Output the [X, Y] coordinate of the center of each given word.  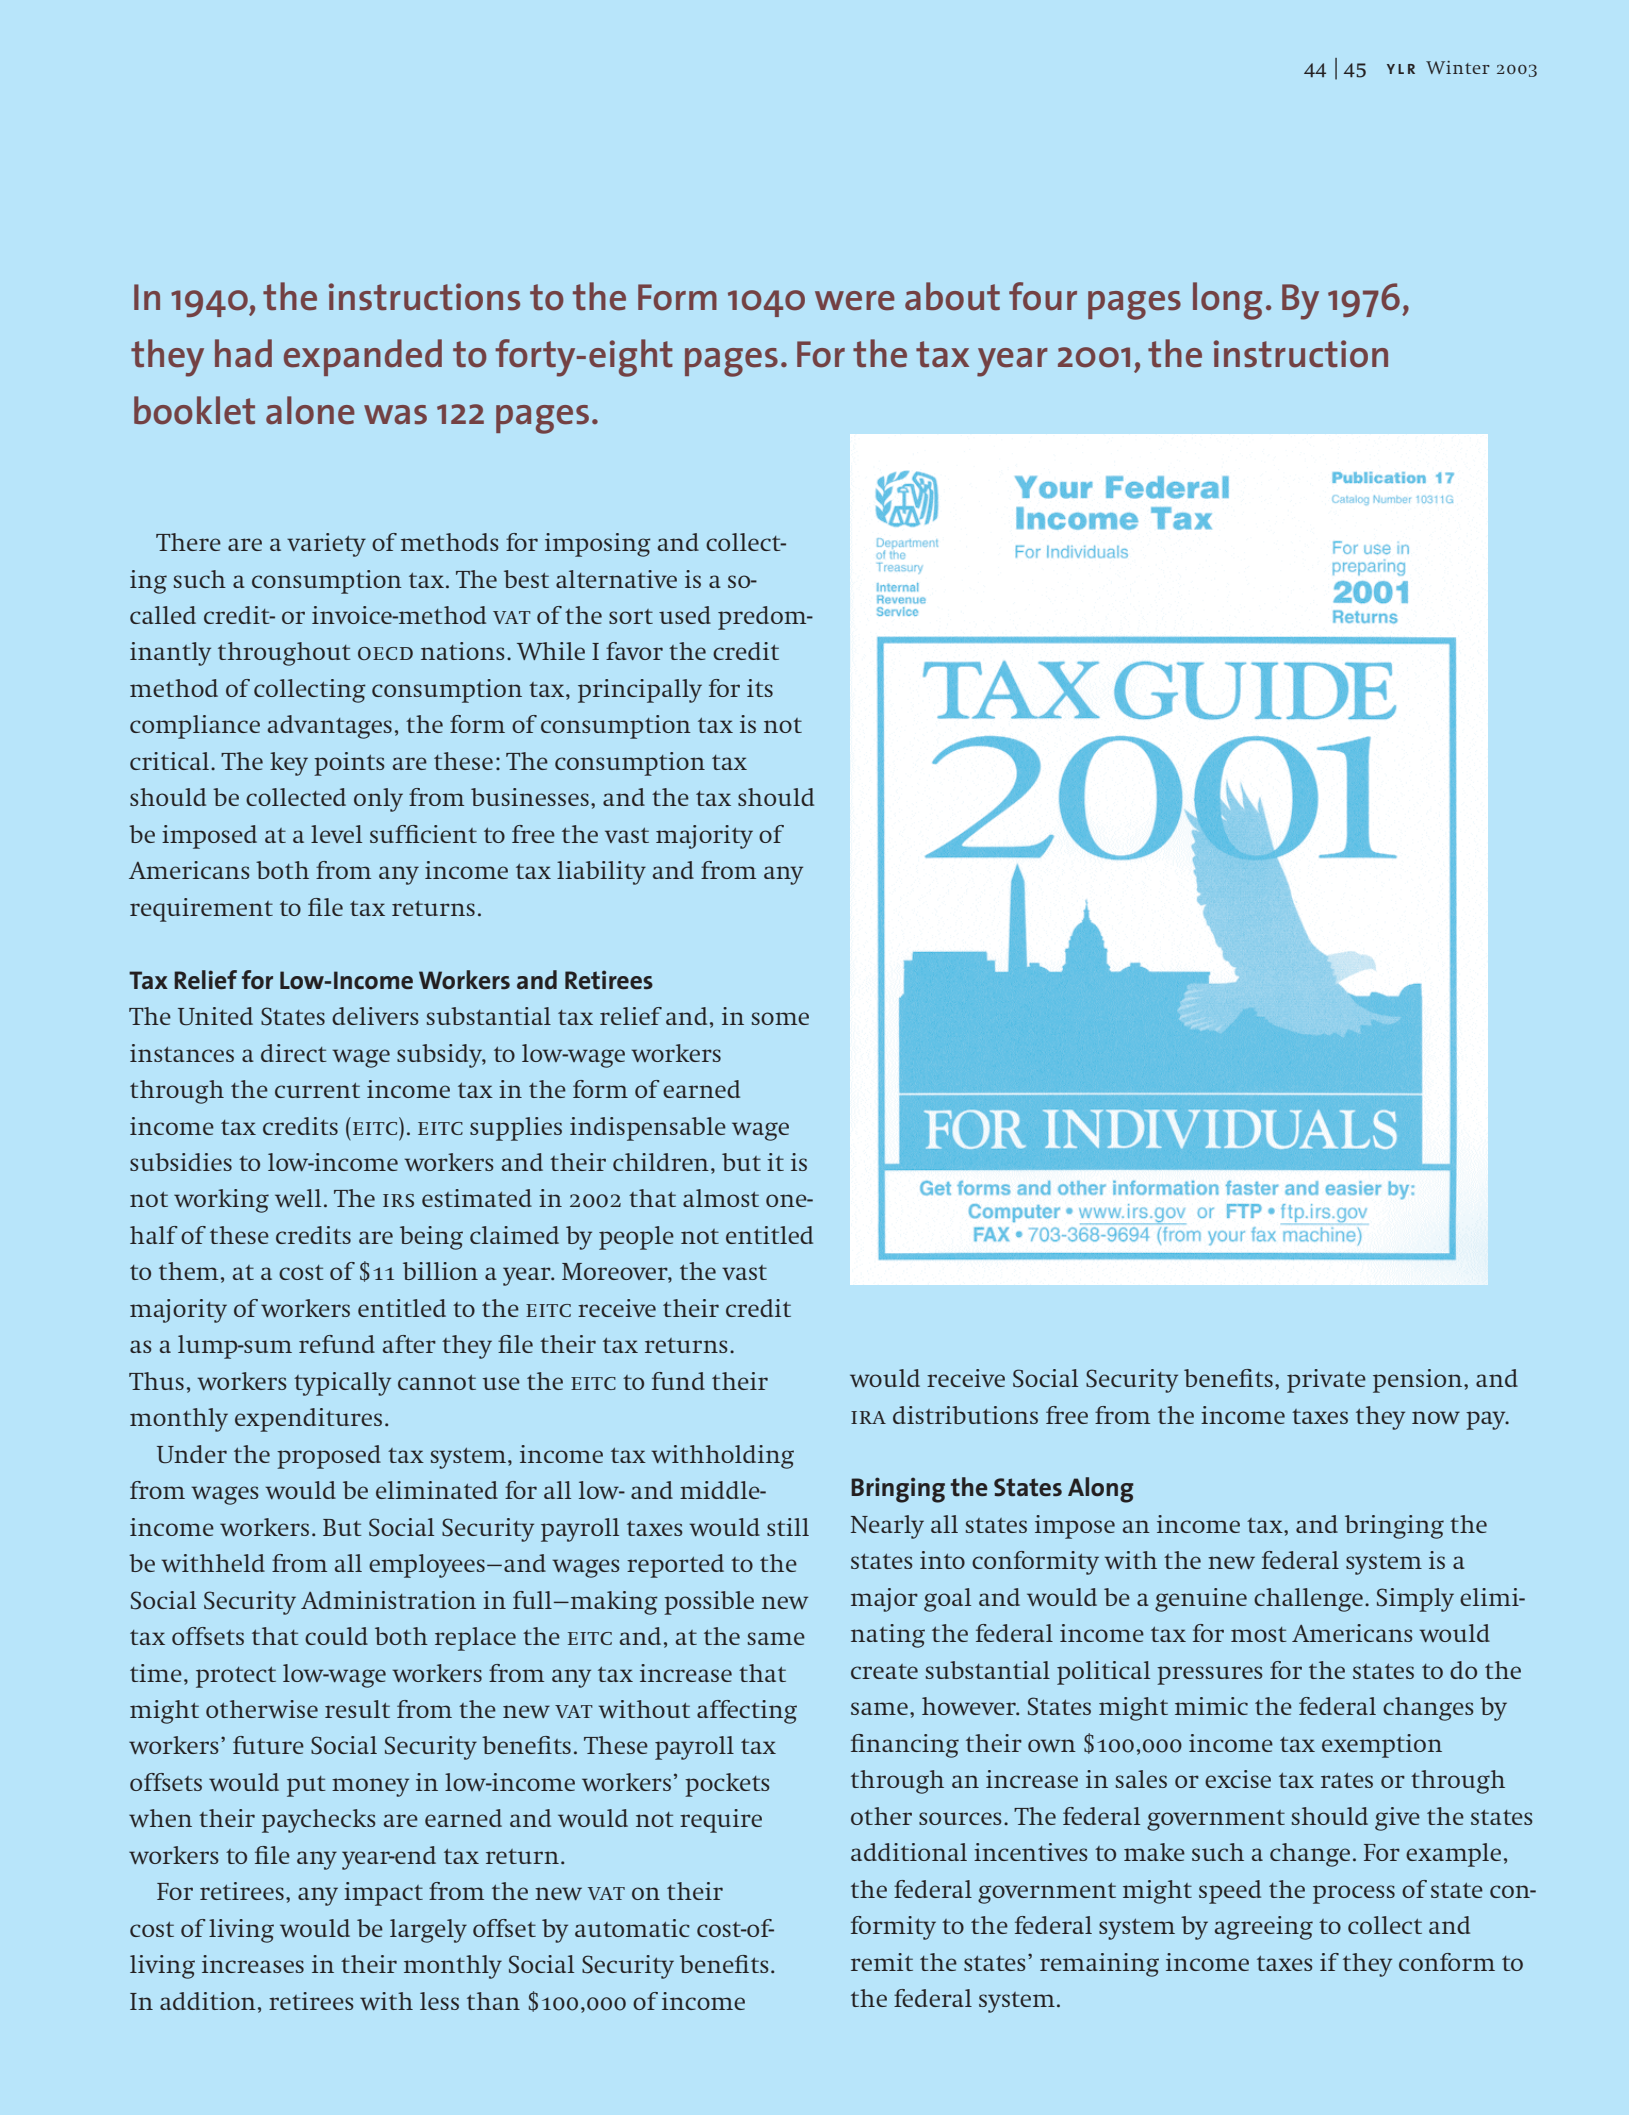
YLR [1401, 69]
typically [342, 1384]
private [1326, 1381]
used [685, 615]
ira [868, 1417]
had [243, 353]
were [855, 301]
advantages [330, 727]
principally [640, 691]
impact [383, 1894]
